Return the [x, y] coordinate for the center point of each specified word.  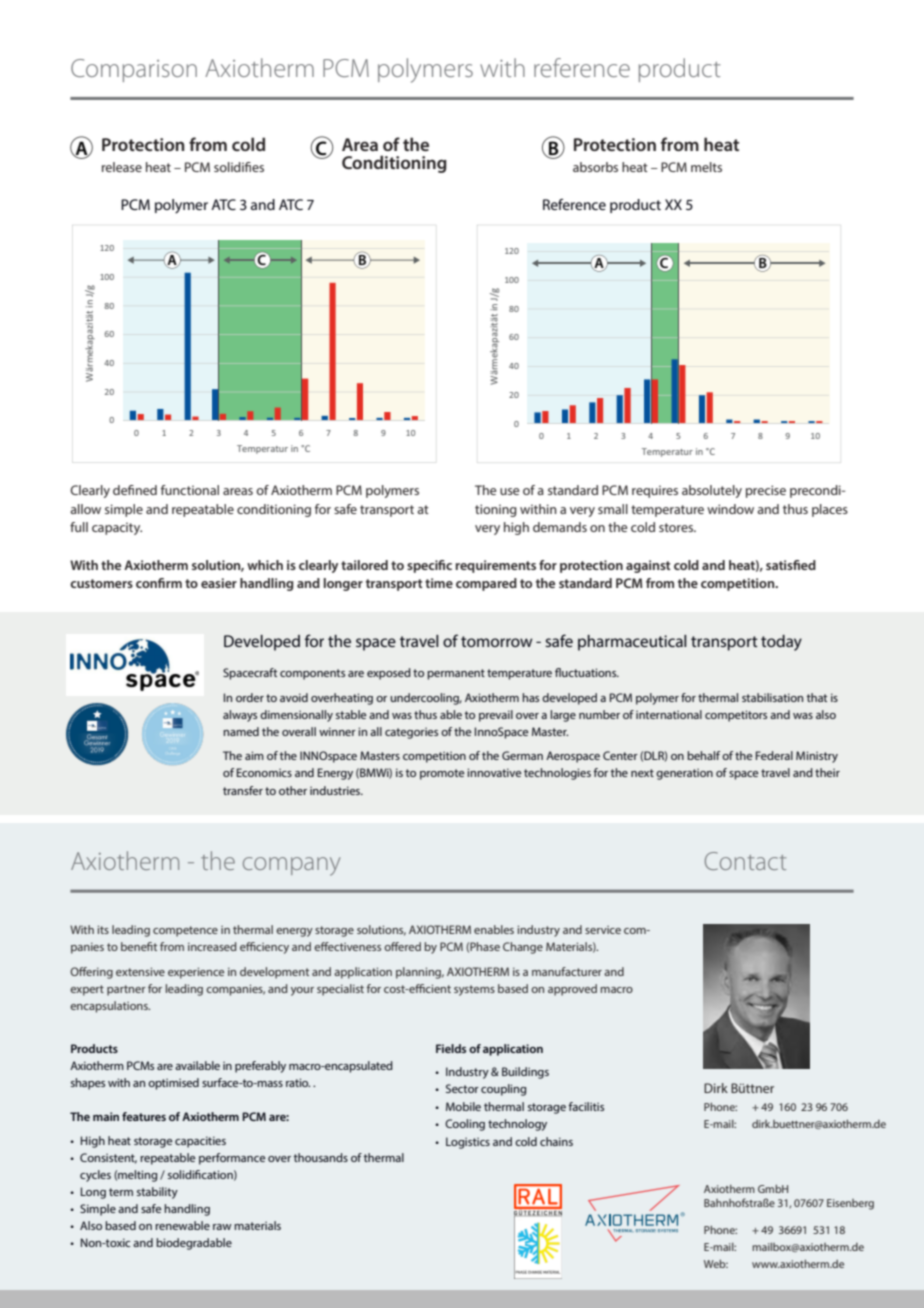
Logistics [468, 1143]
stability [157, 1193]
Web [716, 1264]
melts [706, 167]
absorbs [595, 167]
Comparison [134, 70]
